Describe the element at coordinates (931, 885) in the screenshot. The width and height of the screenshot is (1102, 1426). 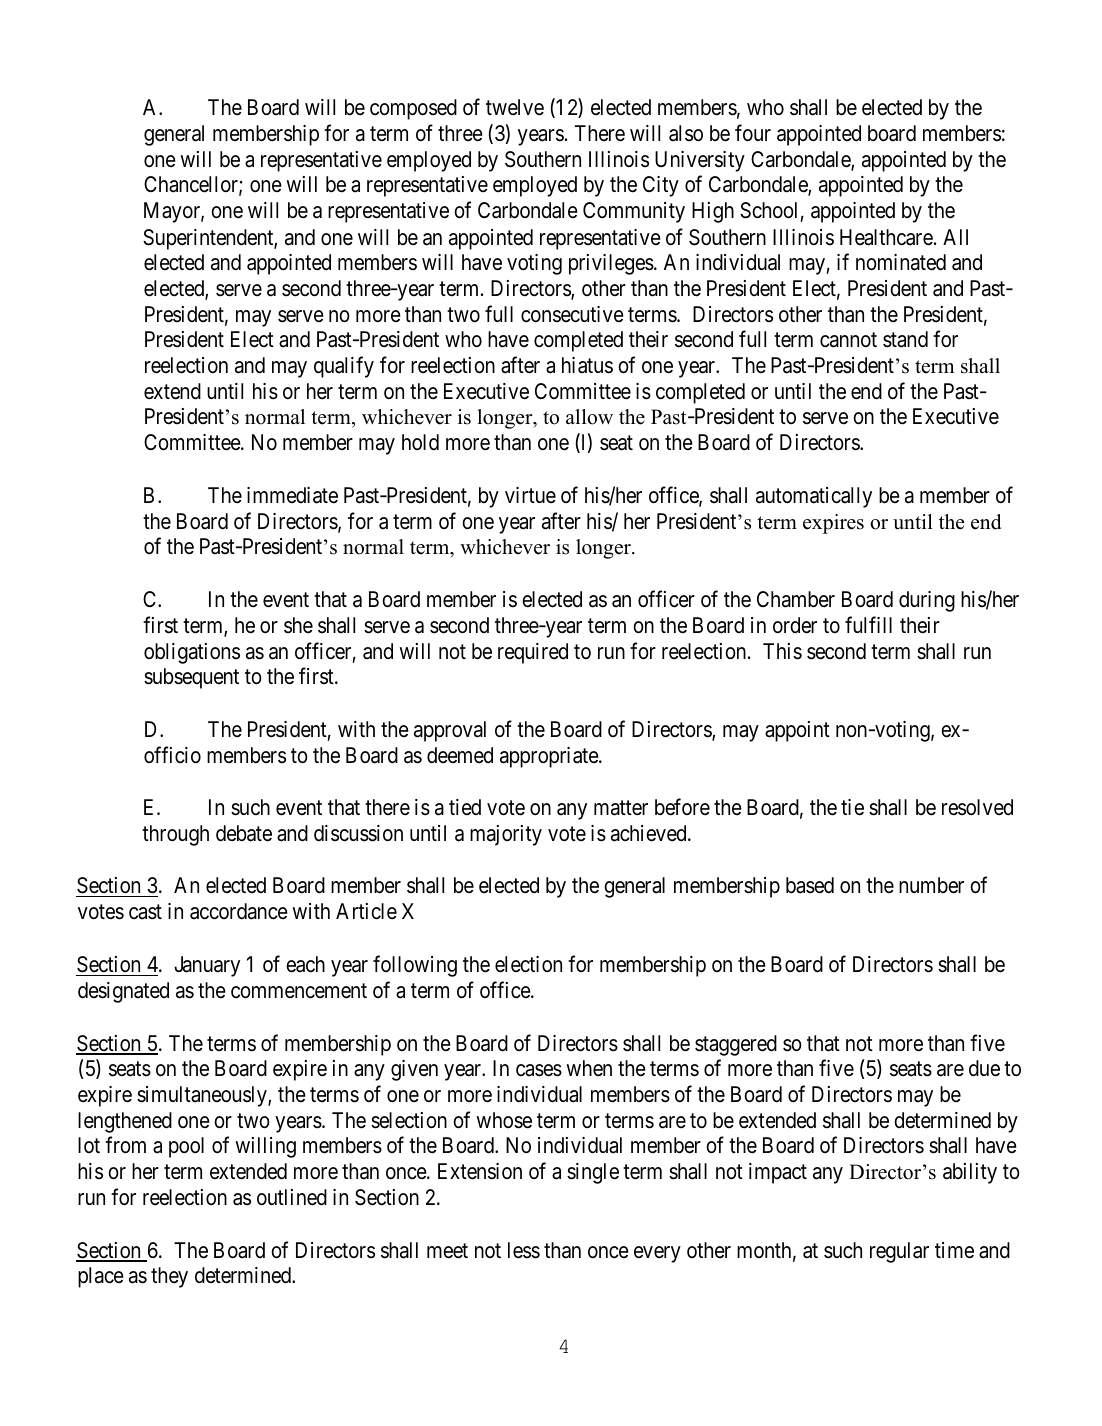
I see `number` at that location.
